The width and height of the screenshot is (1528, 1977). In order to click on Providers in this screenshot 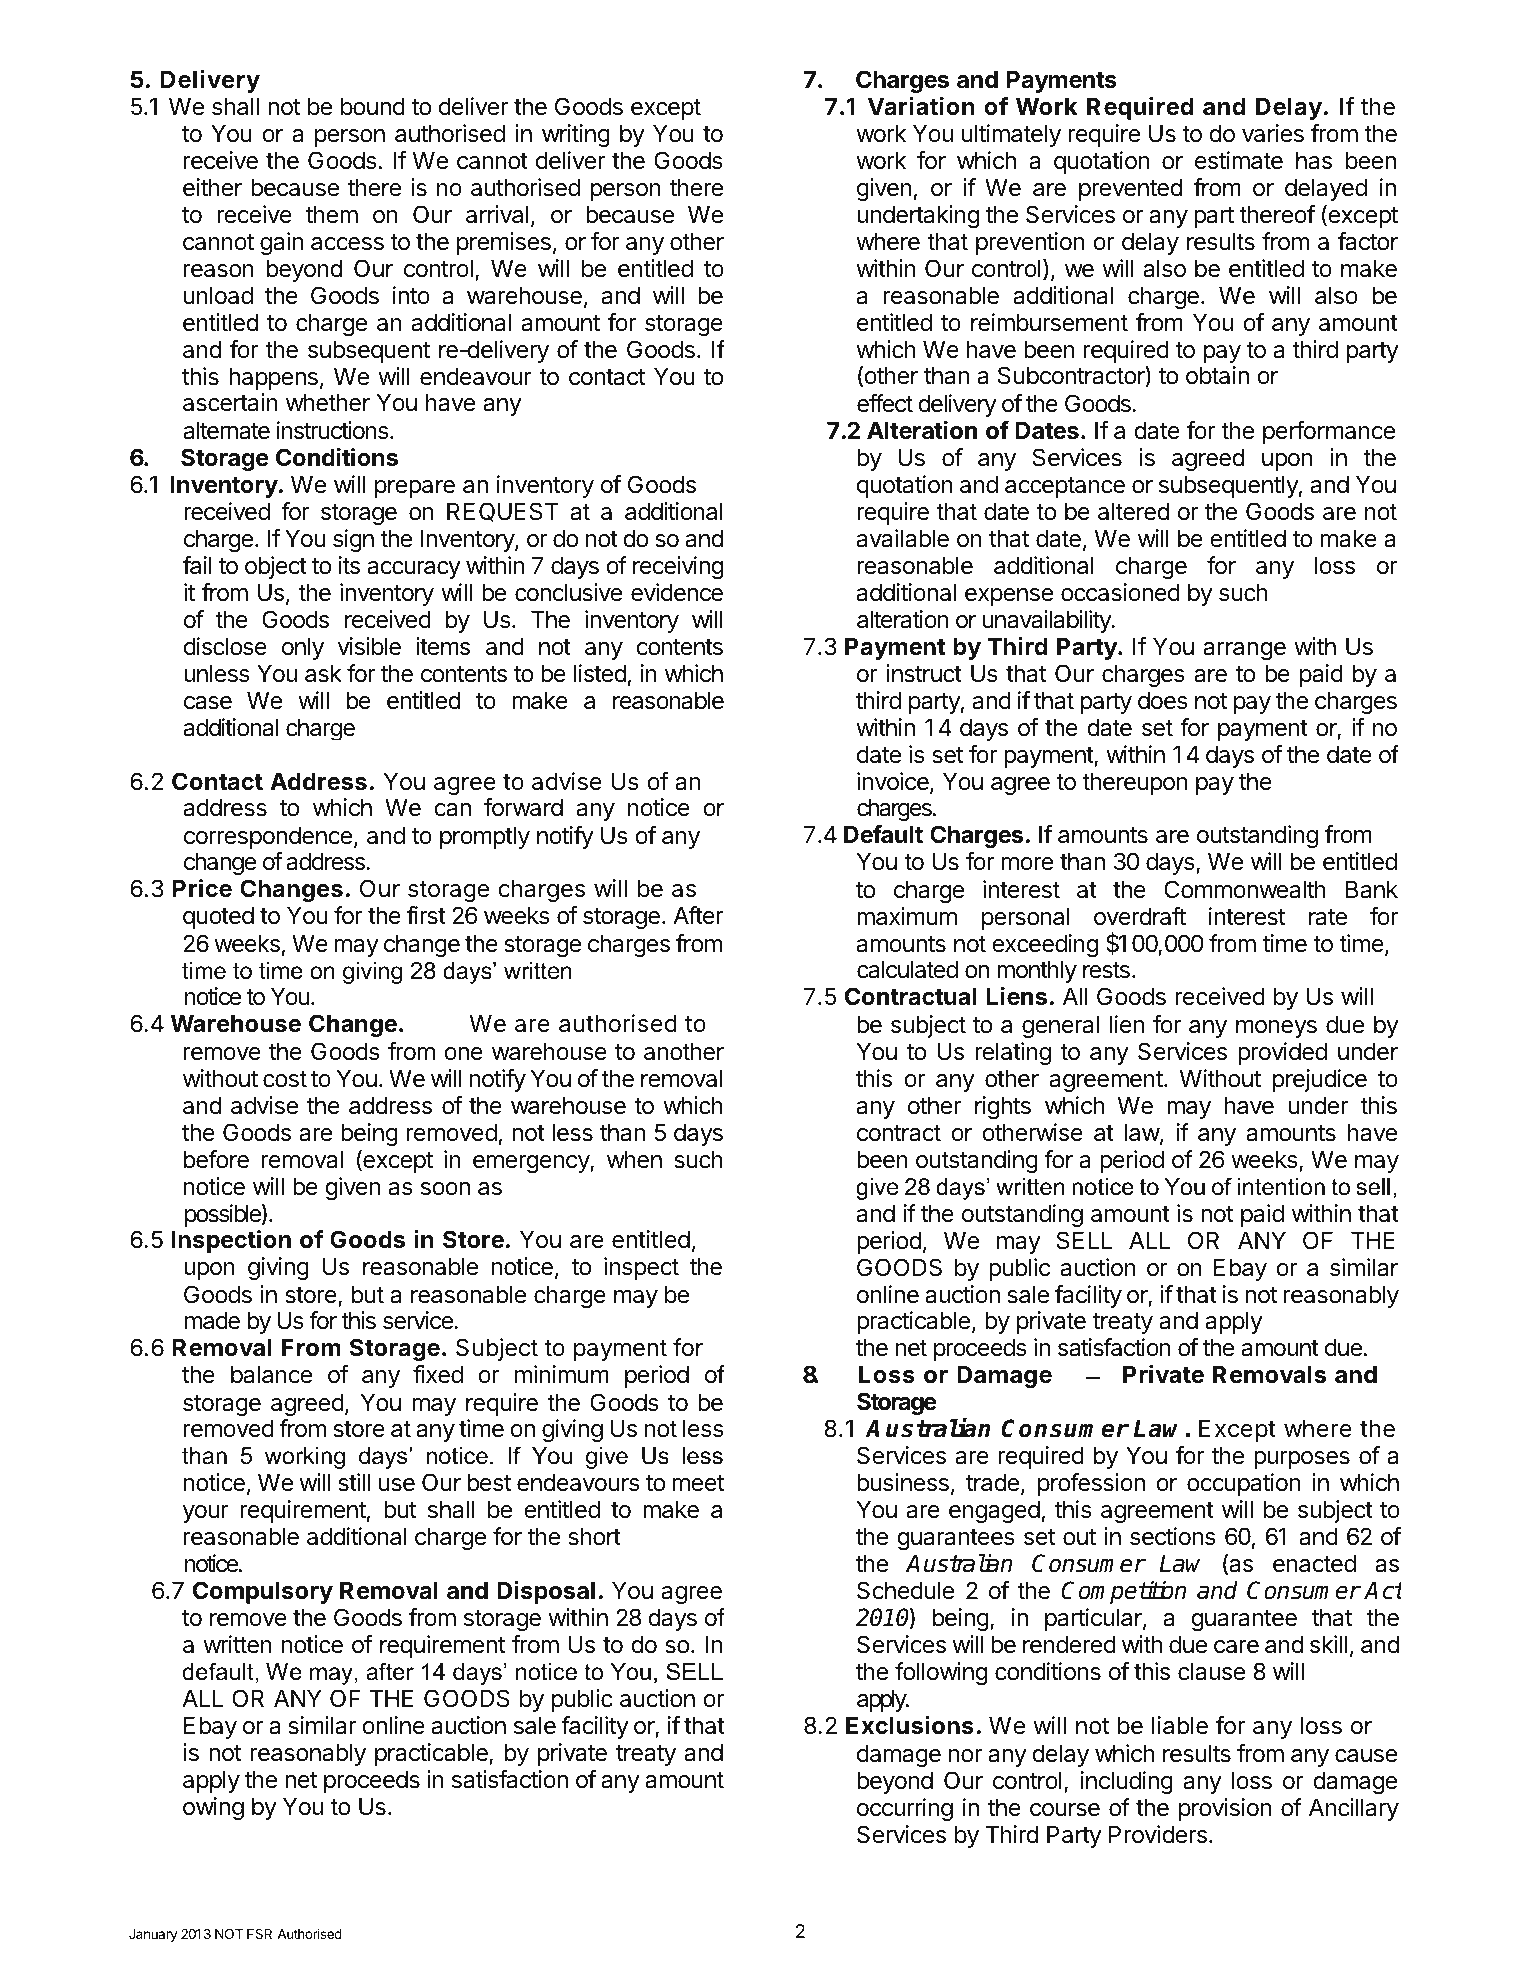, I will do `click(1158, 1834)`.
